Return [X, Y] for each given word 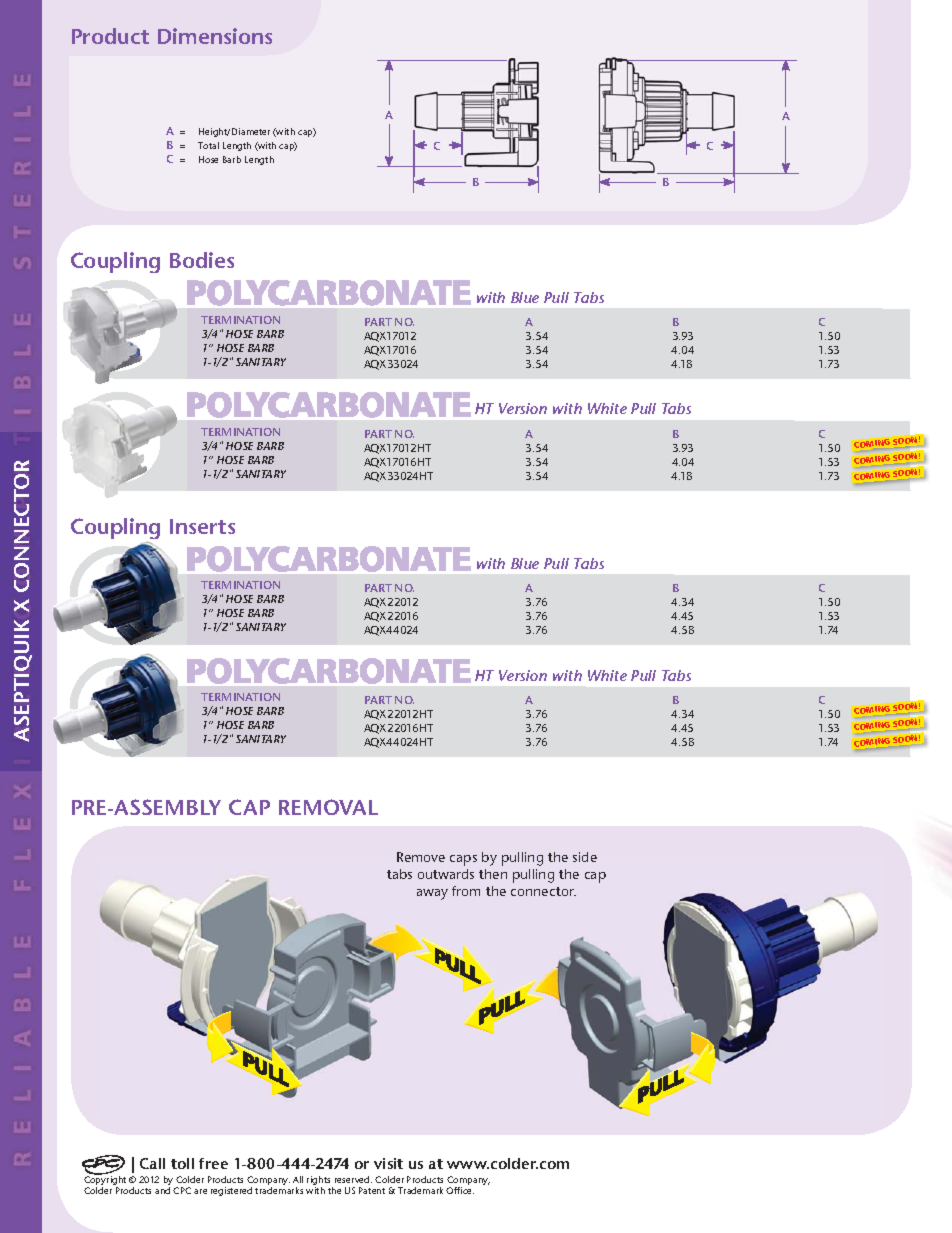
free [213, 1163]
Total [208, 145]
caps [463, 860]
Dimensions [215, 36]
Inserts [202, 526]
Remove [421, 857]
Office [460, 1190]
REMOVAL [328, 807]
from [466, 891]
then [493, 874]
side [585, 857]
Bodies [202, 260]
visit [388, 1163]
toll [182, 1163]
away [432, 894]
